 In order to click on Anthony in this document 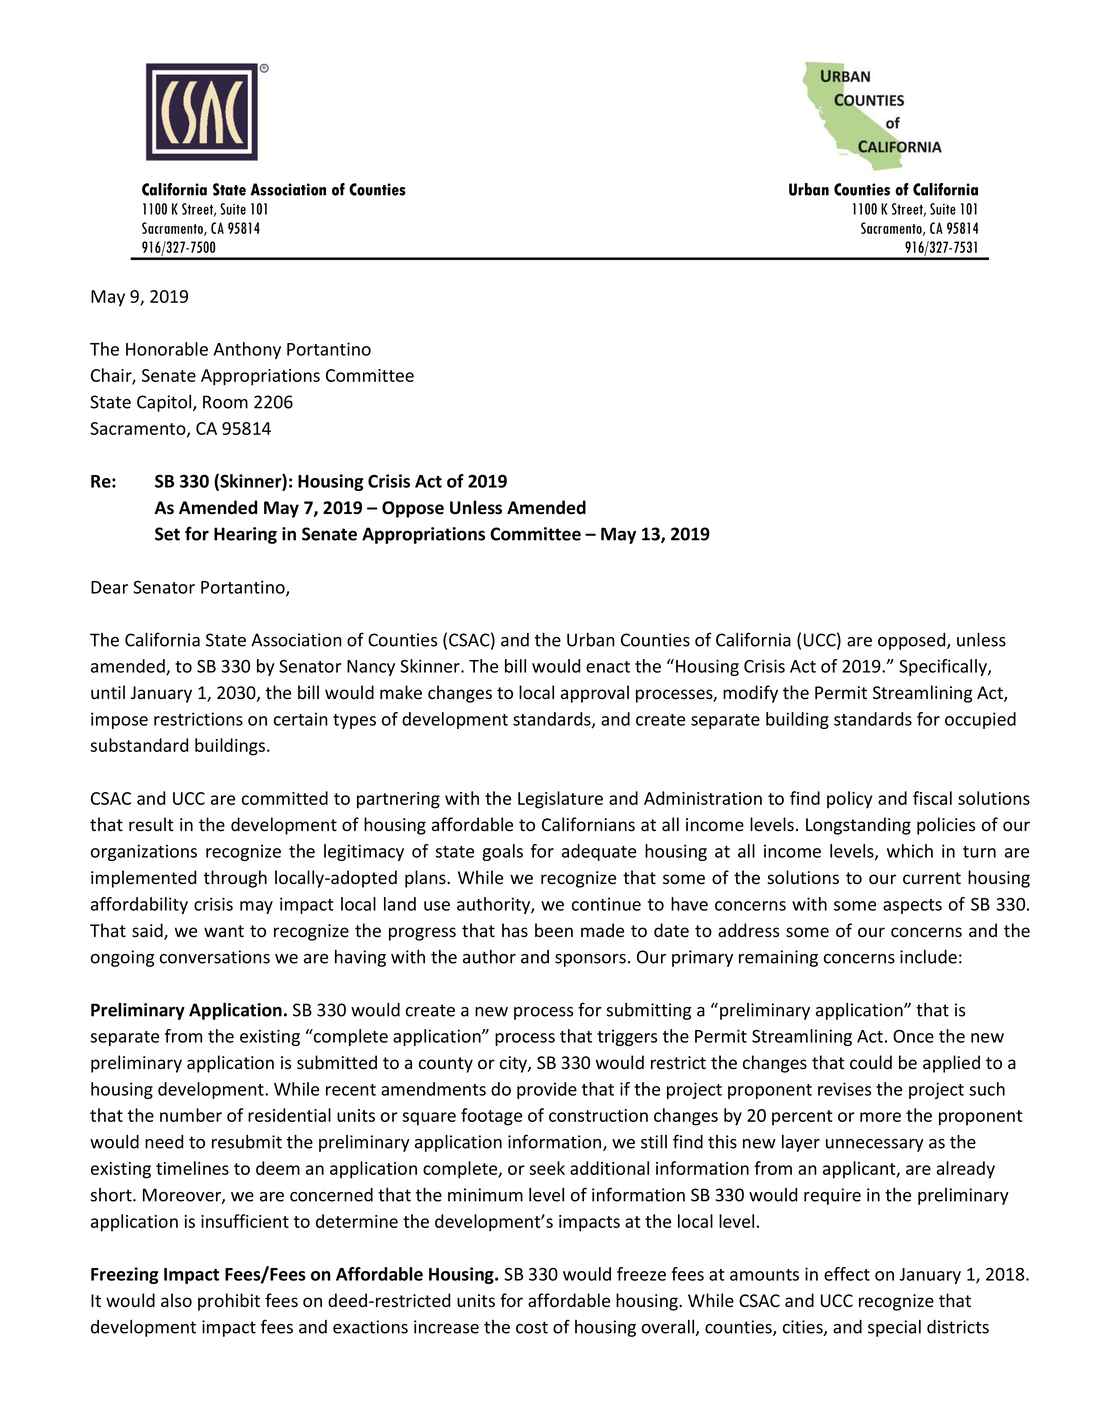, I will do `click(247, 350)`.
